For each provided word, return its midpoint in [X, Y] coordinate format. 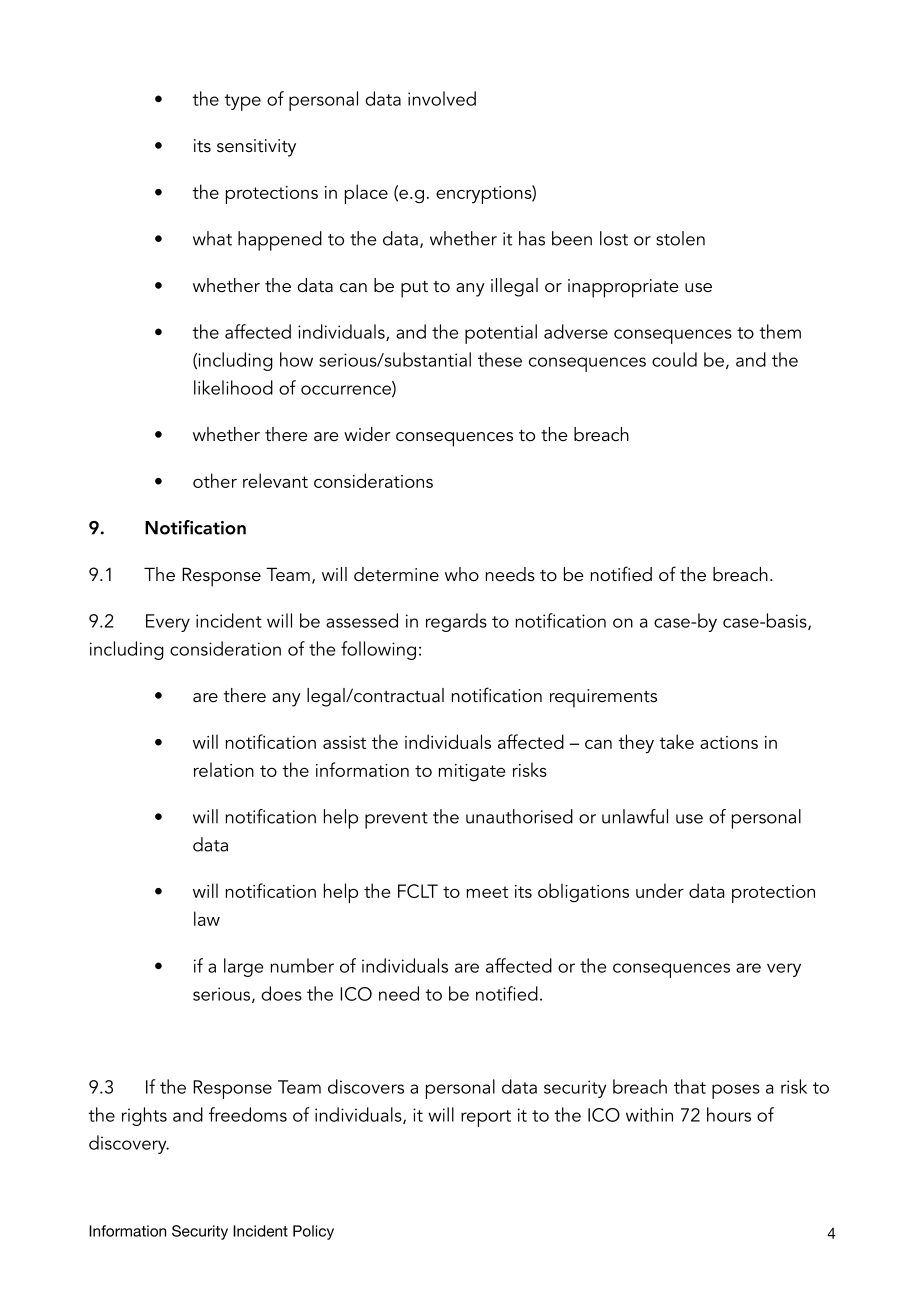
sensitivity [256, 148]
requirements [603, 698]
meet [487, 892]
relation [224, 769]
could [674, 359]
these [500, 359]
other [215, 480]
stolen [680, 238]
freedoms [248, 1114]
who [462, 574]
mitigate [471, 772]
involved [442, 98]
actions [729, 742]
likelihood [233, 387]
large [243, 967]
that [690, 1086]
